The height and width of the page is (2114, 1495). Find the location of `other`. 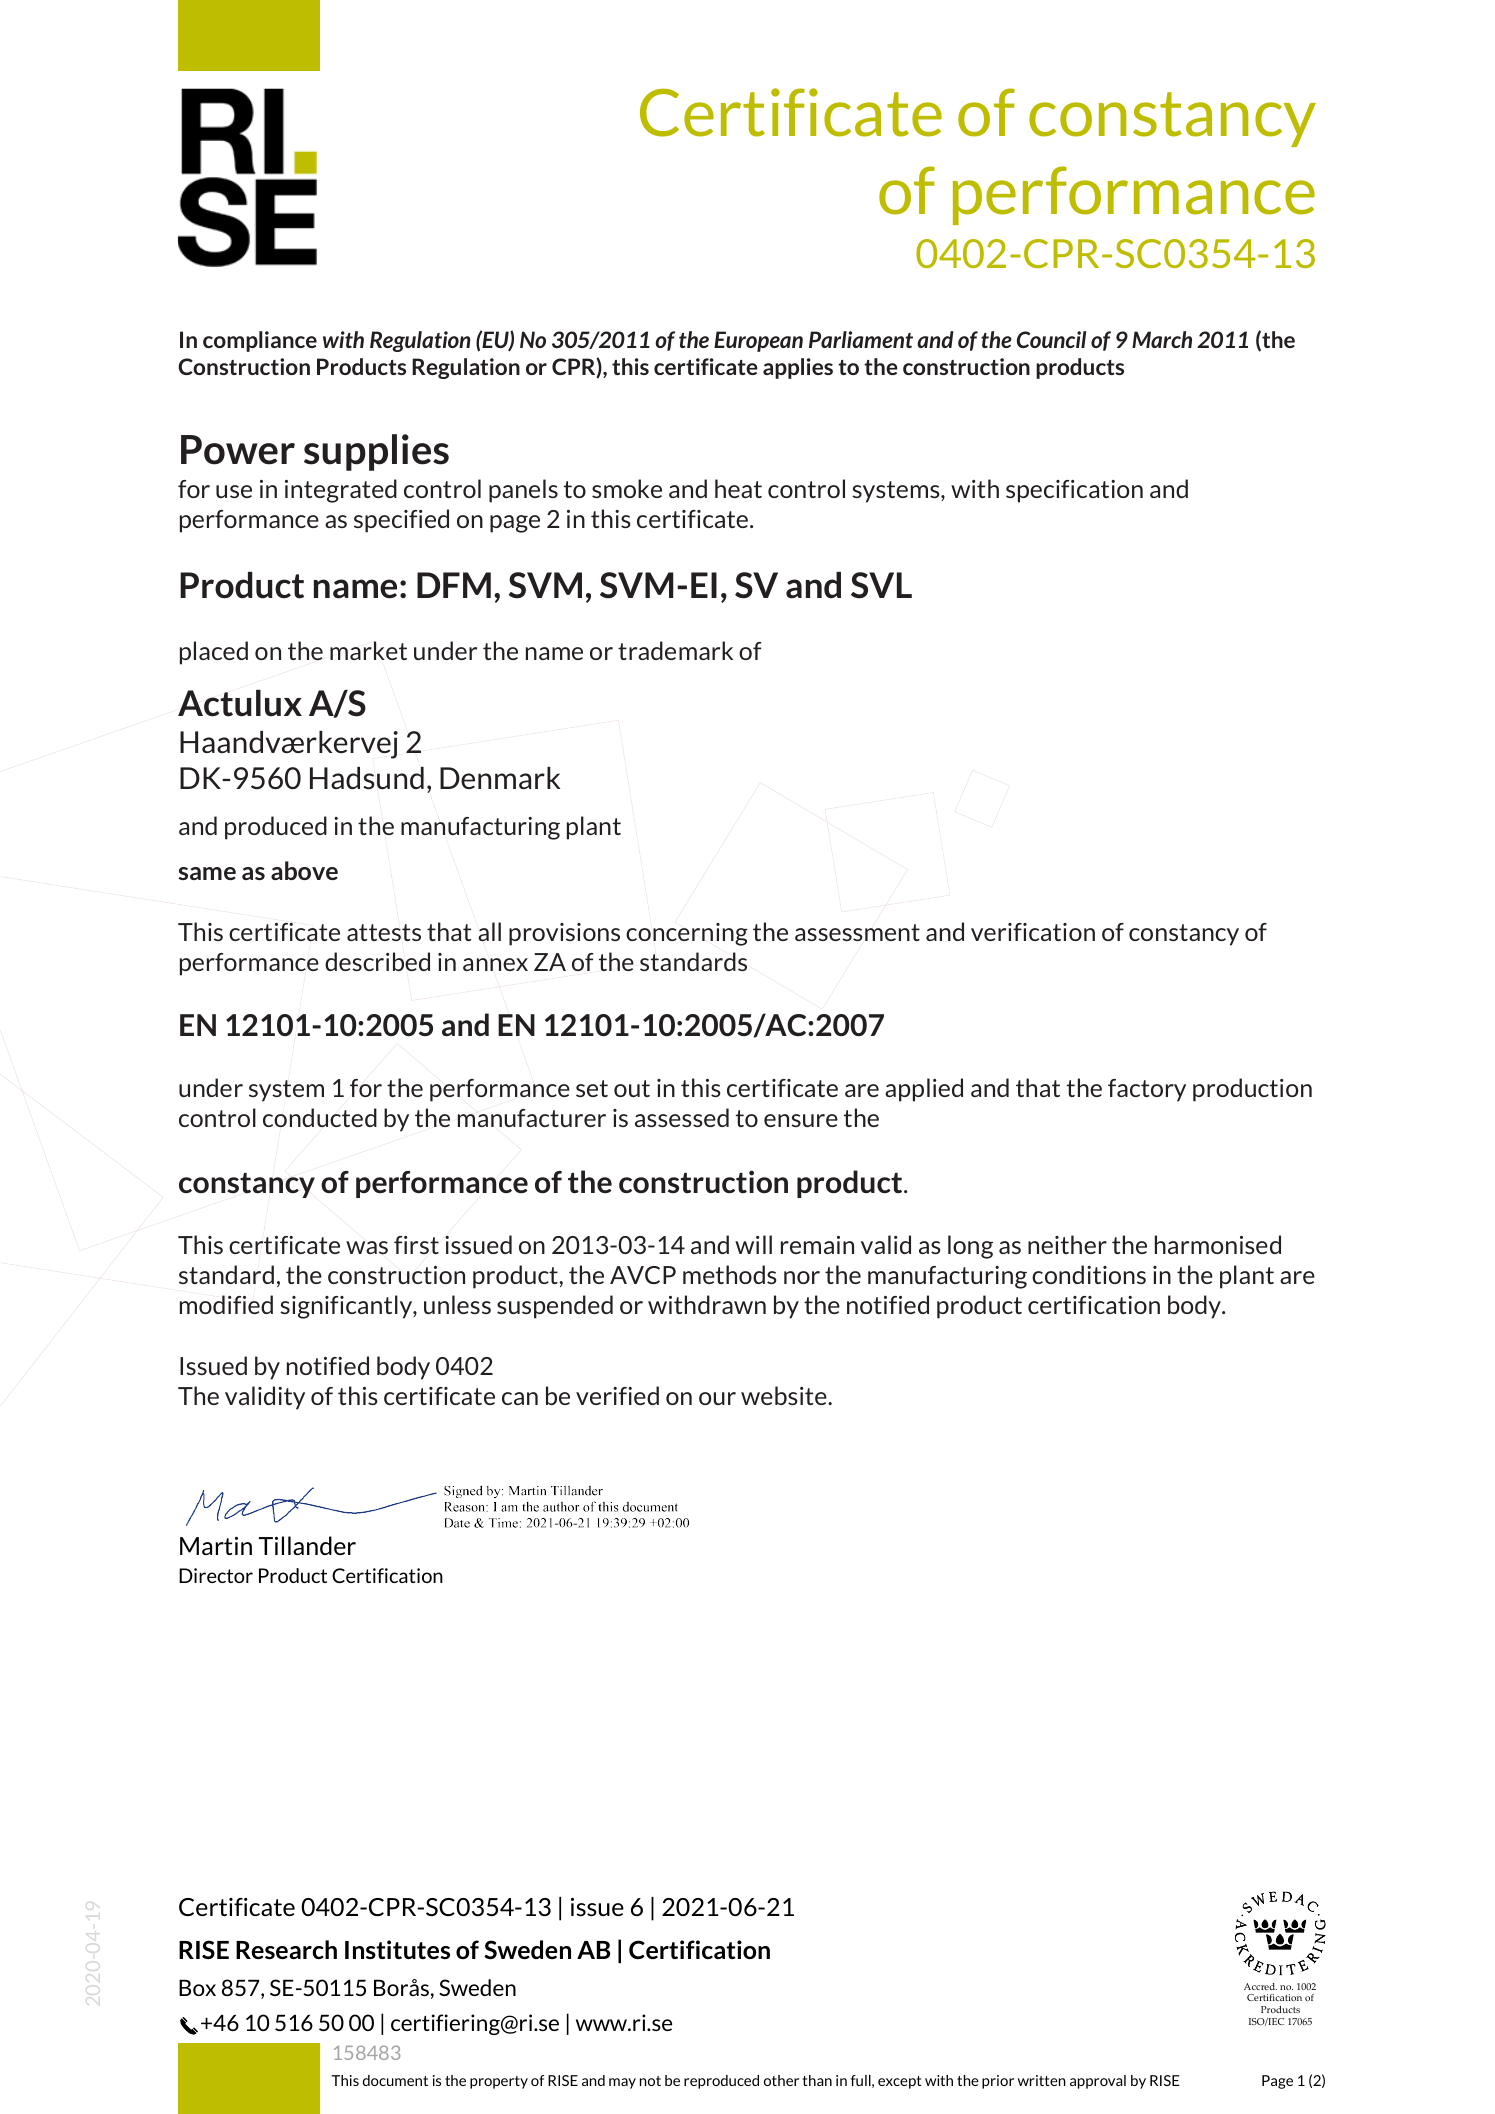

other is located at coordinates (781, 2080).
